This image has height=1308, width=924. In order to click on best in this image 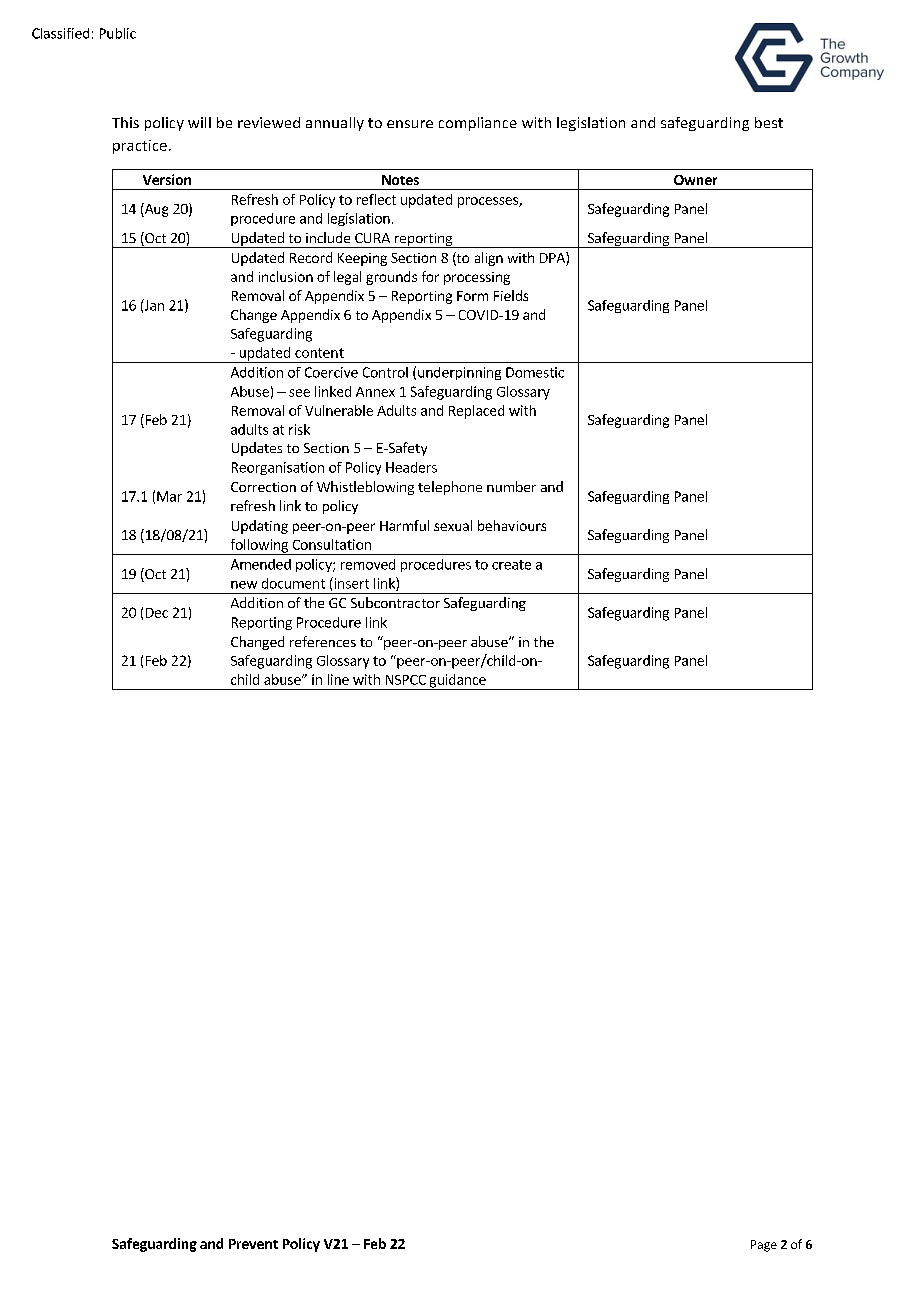, I will do `click(769, 122)`.
